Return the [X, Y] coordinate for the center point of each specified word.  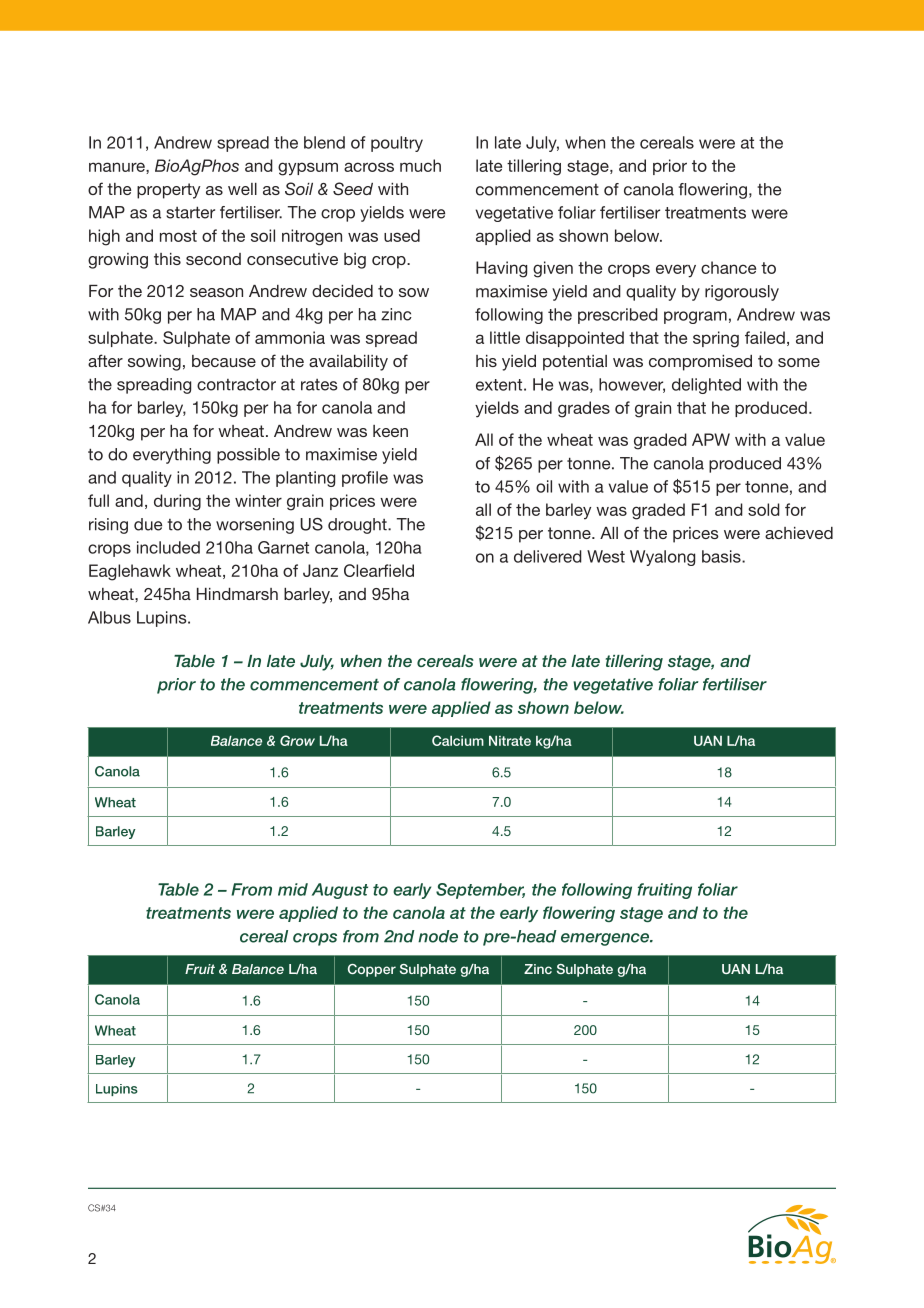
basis [722, 556]
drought [358, 526]
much [420, 165]
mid [293, 889]
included [168, 547]
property [168, 191]
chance [728, 267]
